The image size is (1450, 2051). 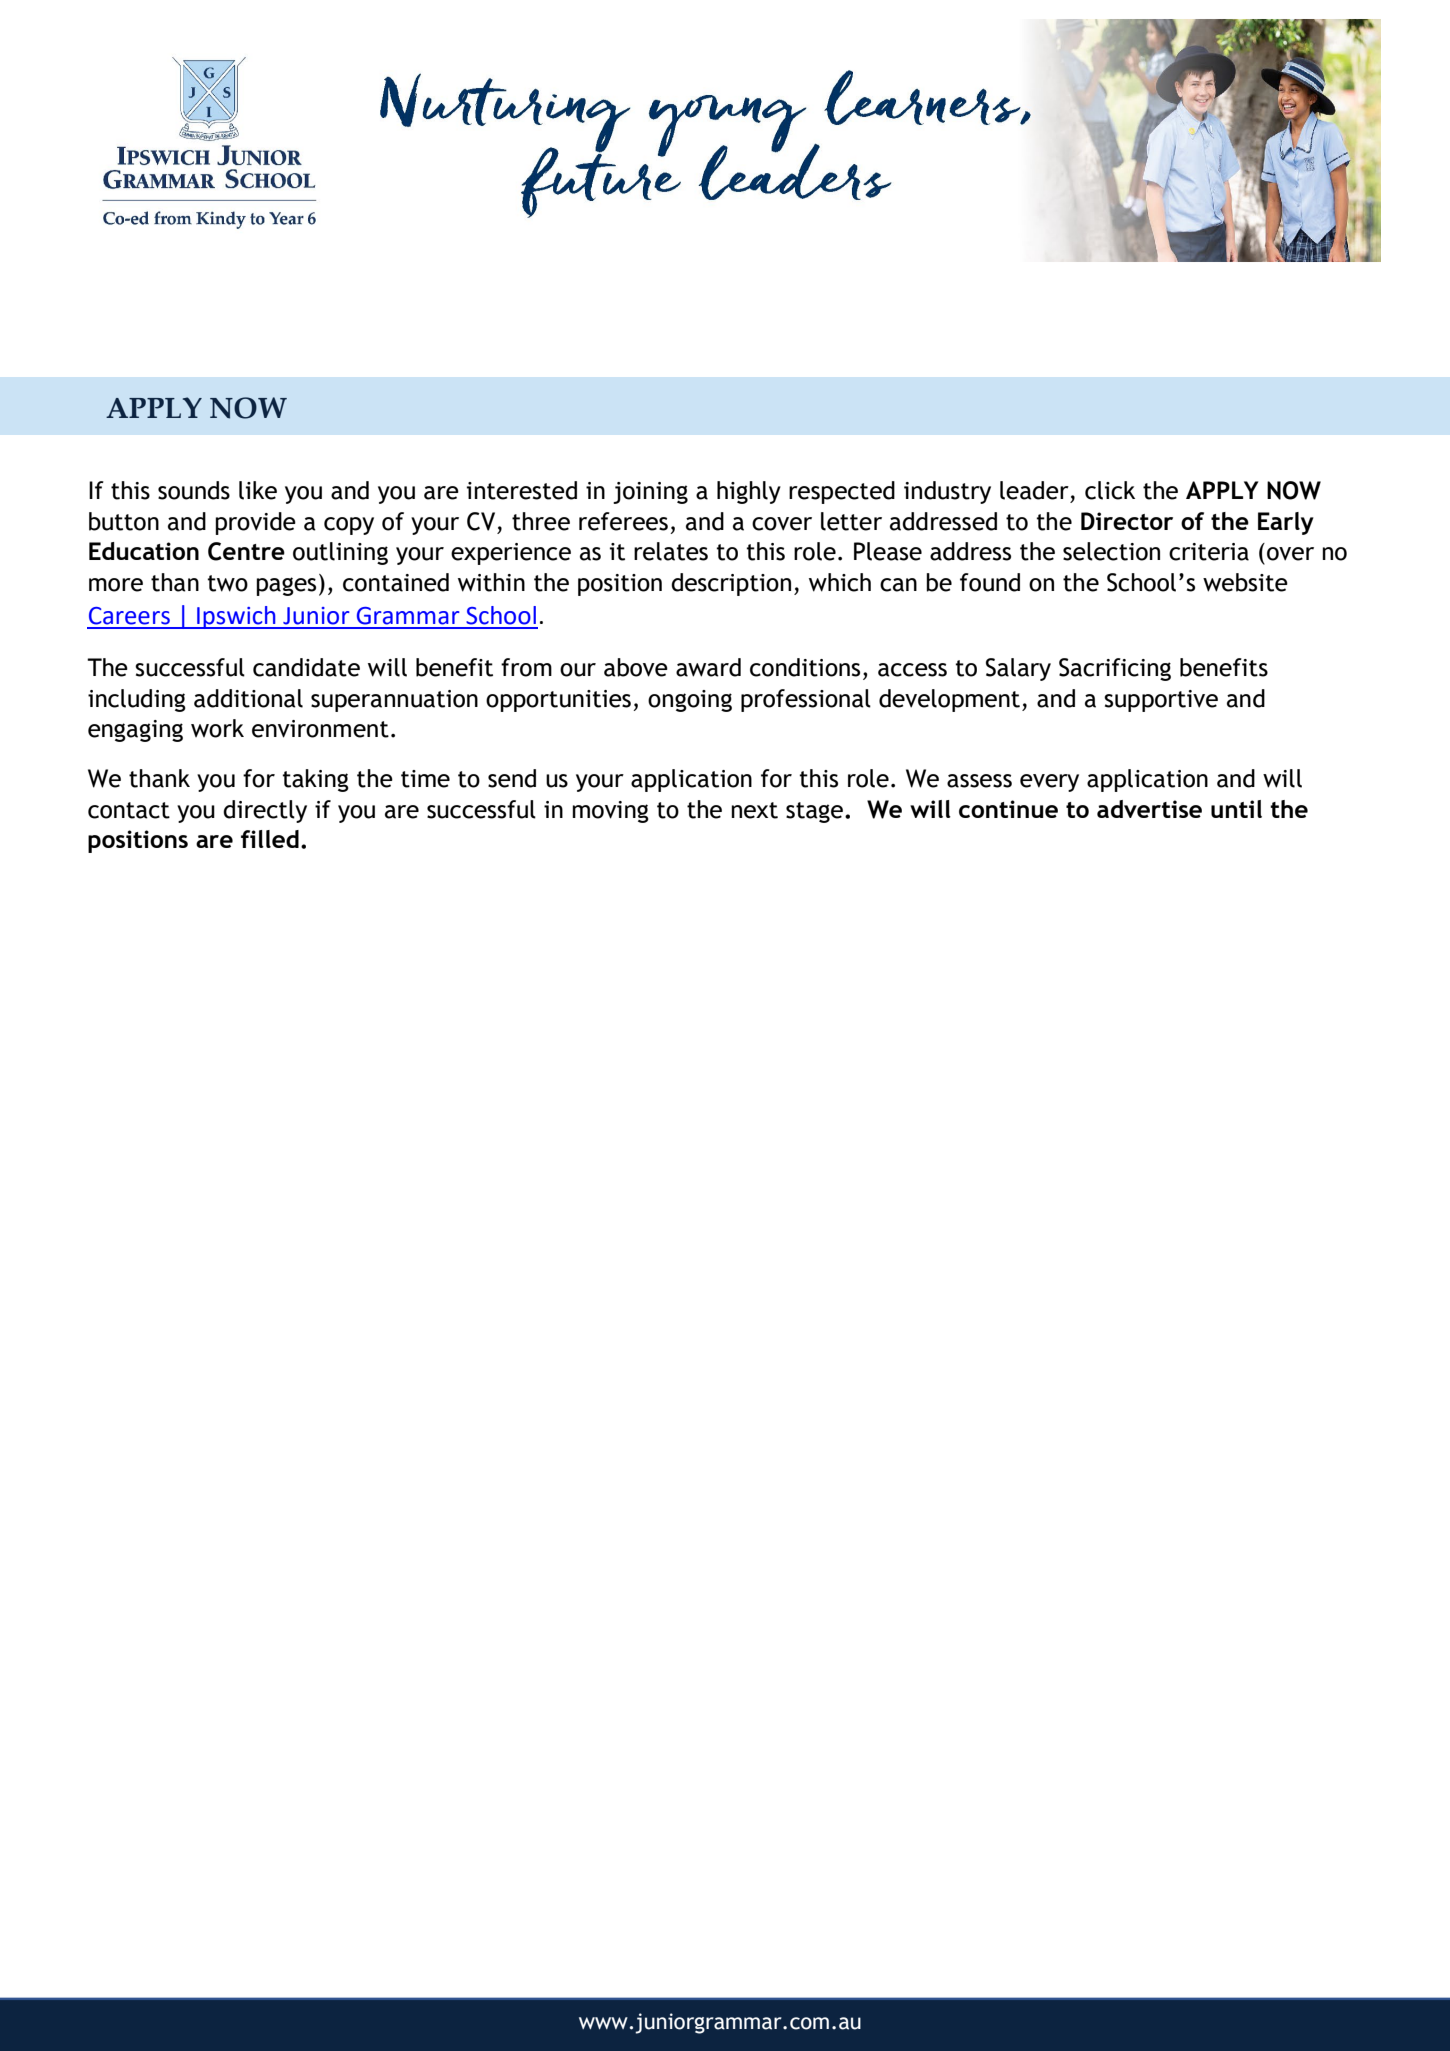 I want to click on Ipswich, so click(x=236, y=617).
